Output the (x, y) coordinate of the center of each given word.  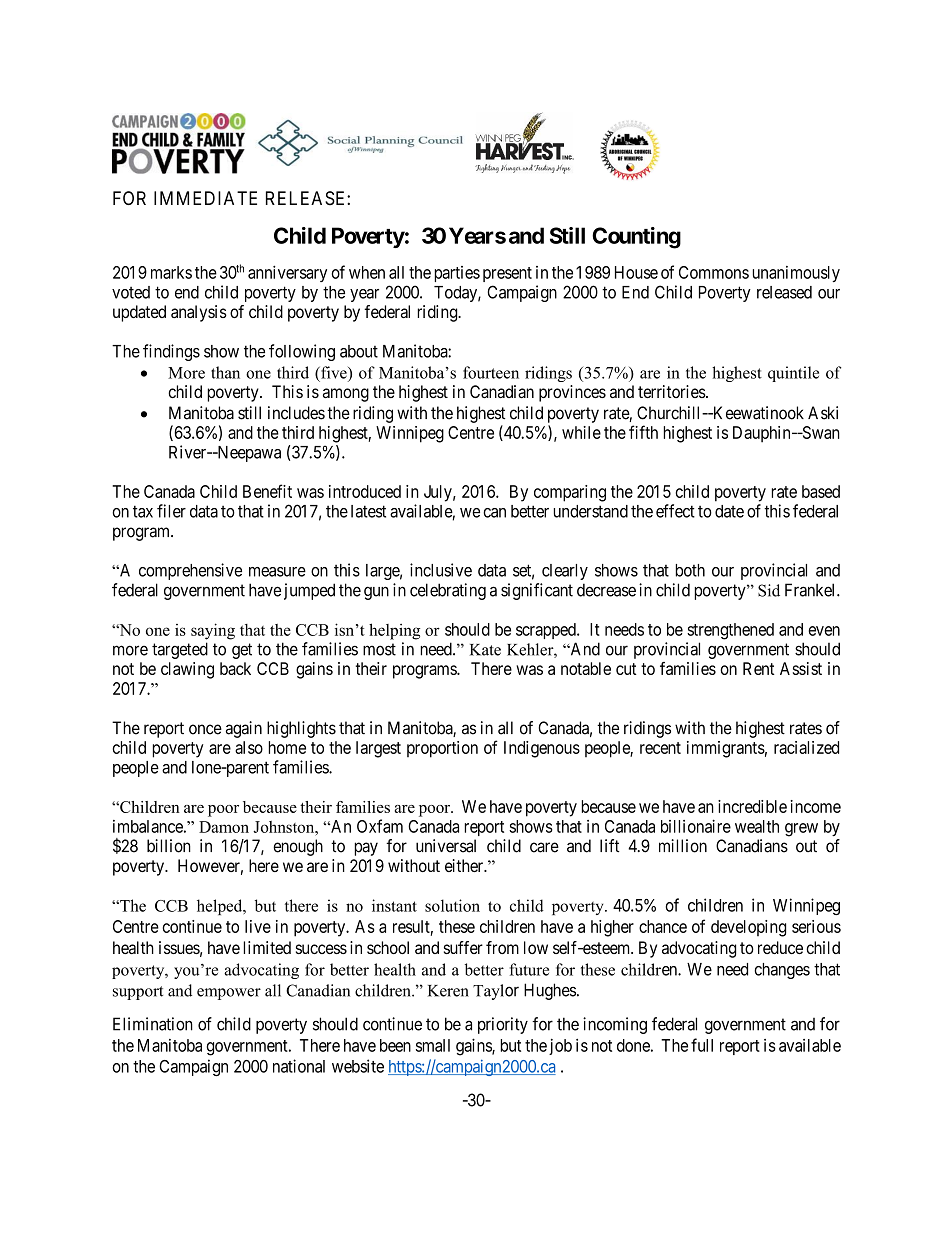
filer (171, 511)
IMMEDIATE (205, 198)
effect (675, 511)
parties (457, 274)
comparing (570, 493)
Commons (714, 272)
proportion (442, 749)
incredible (752, 806)
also (249, 747)
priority (503, 1025)
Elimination (153, 1024)
